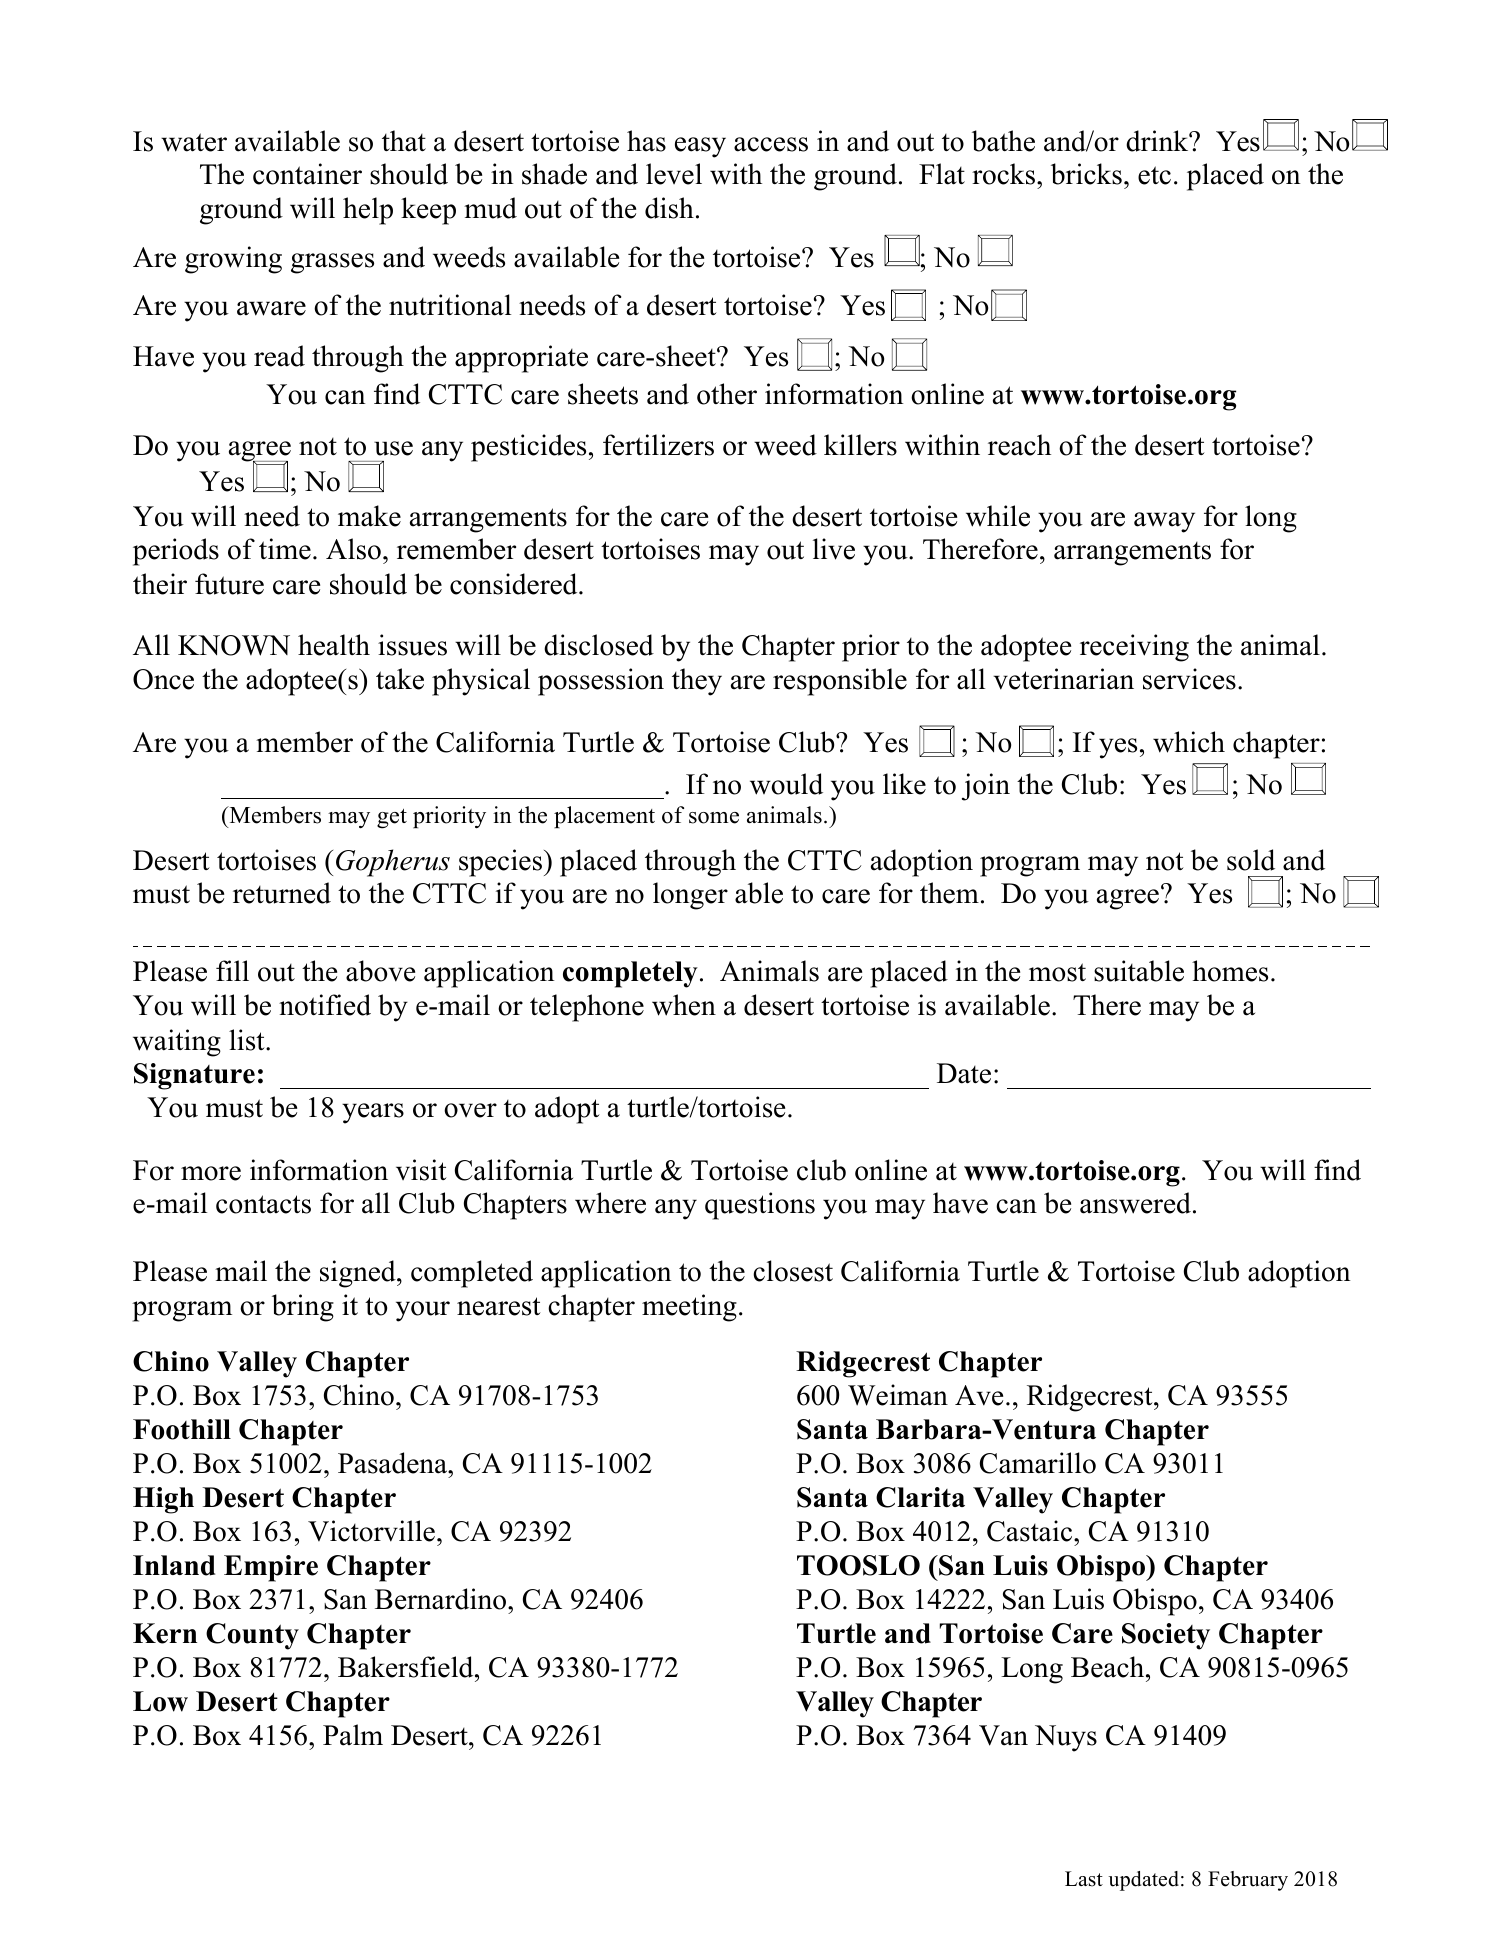  What do you see at coordinates (684, 1005) in the image?
I see `when` at bounding box center [684, 1005].
